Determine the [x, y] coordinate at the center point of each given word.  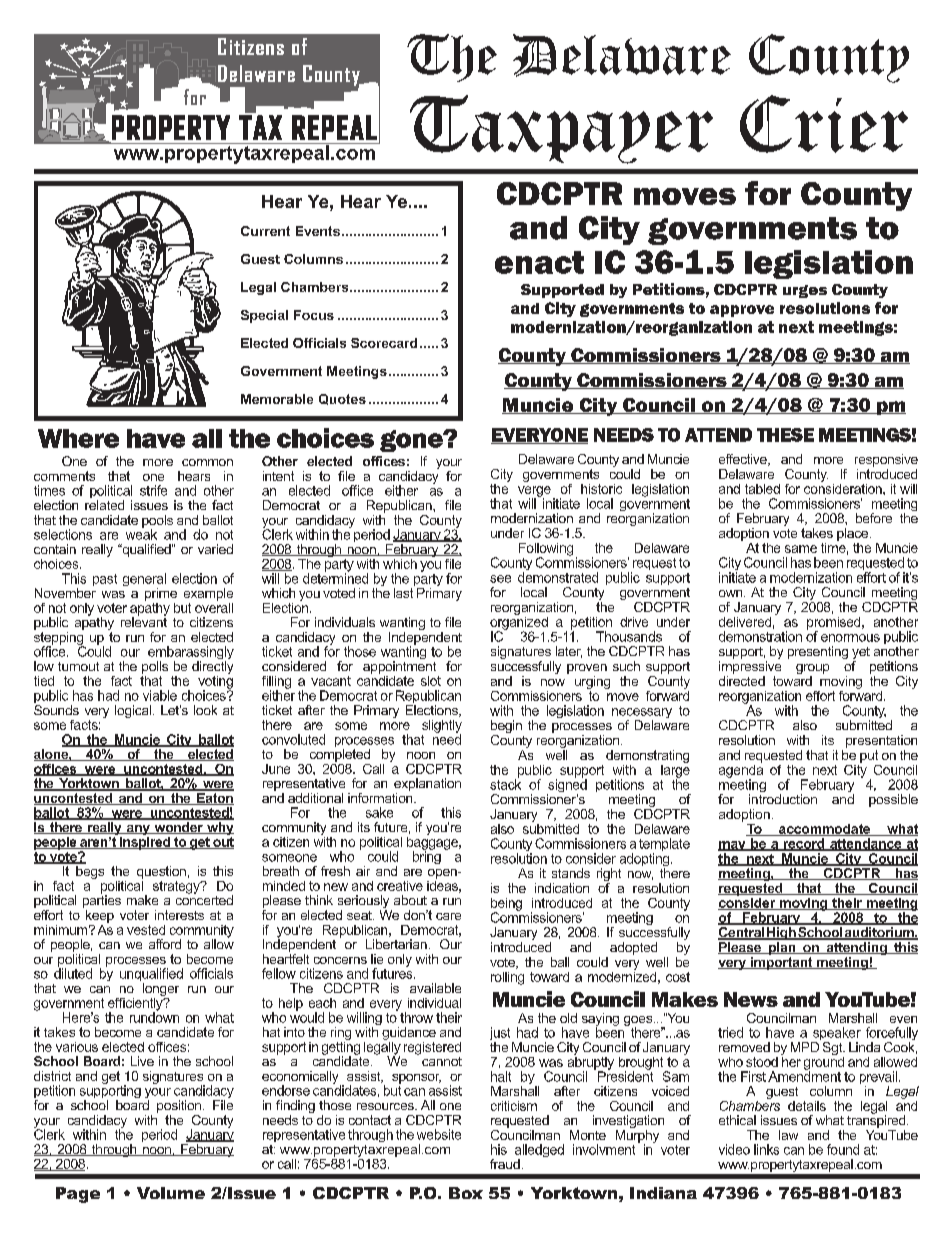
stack [505, 783]
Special [264, 316]
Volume [171, 1193]
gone [412, 441]
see [500, 579]
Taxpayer [561, 129]
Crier [824, 124]
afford [165, 944]
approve [742, 311]
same [801, 549]
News [751, 999]
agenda [741, 771]
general [144, 581]
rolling [507, 978]
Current [265, 231]
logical [133, 711]
